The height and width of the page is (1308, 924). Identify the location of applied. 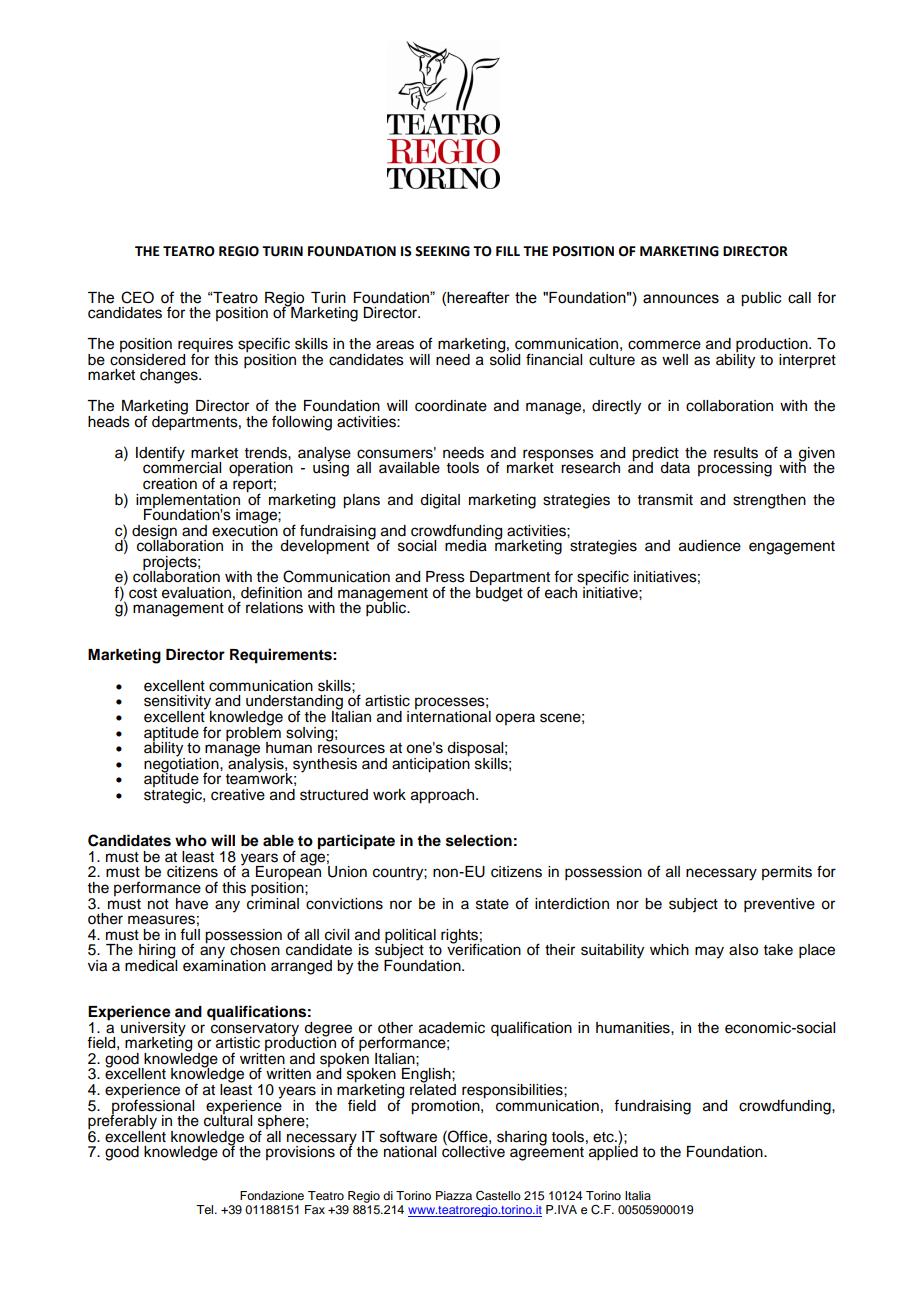
(613, 1152).
